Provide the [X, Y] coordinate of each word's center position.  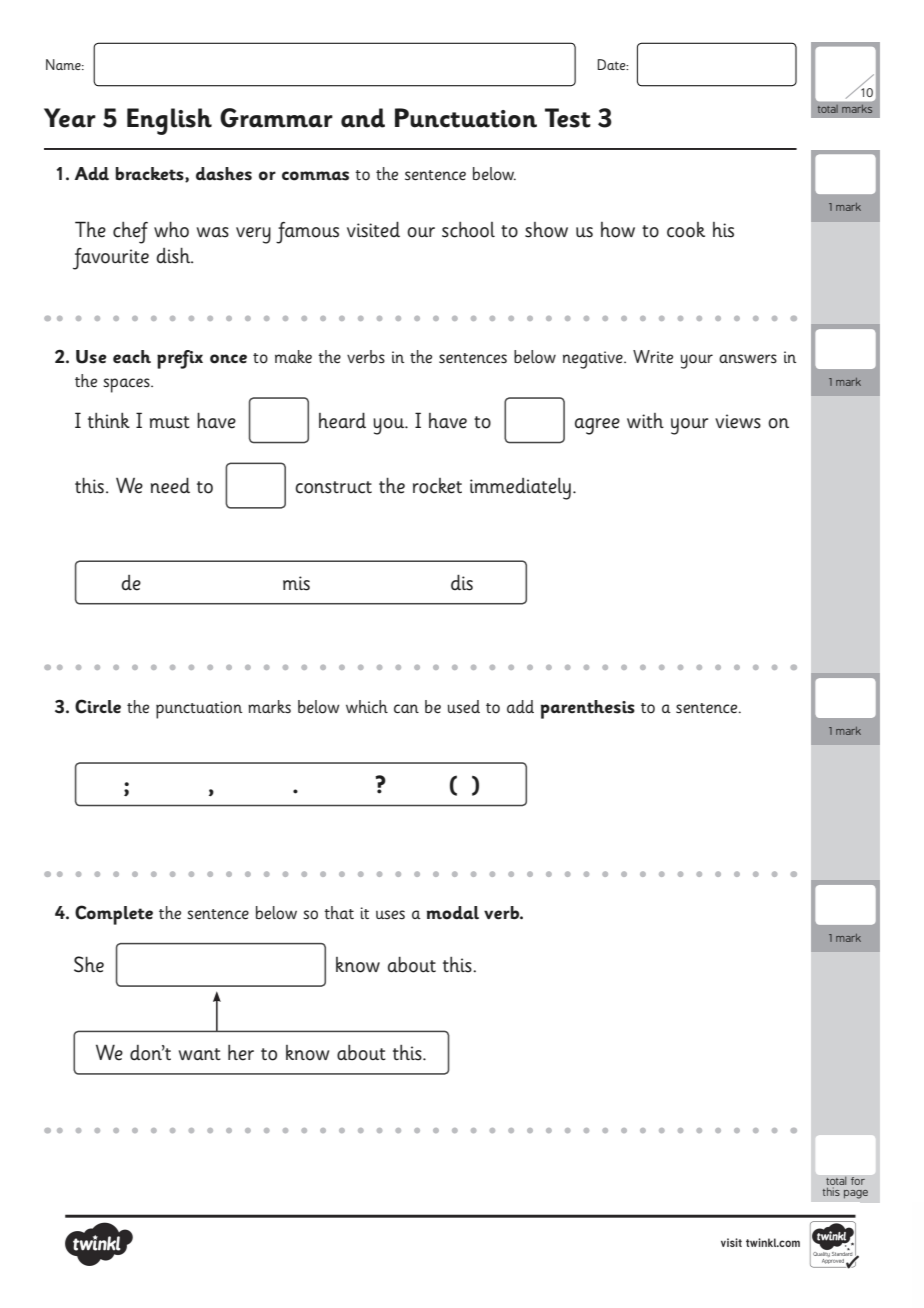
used [463, 706]
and [363, 118]
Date [612, 64]
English [169, 121]
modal [453, 913]
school [468, 230]
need [170, 485]
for [858, 1181]
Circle [98, 706]
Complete [114, 915]
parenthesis [588, 709]
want [200, 1054]
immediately [520, 489]
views [738, 421]
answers [748, 359]
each [132, 357]
